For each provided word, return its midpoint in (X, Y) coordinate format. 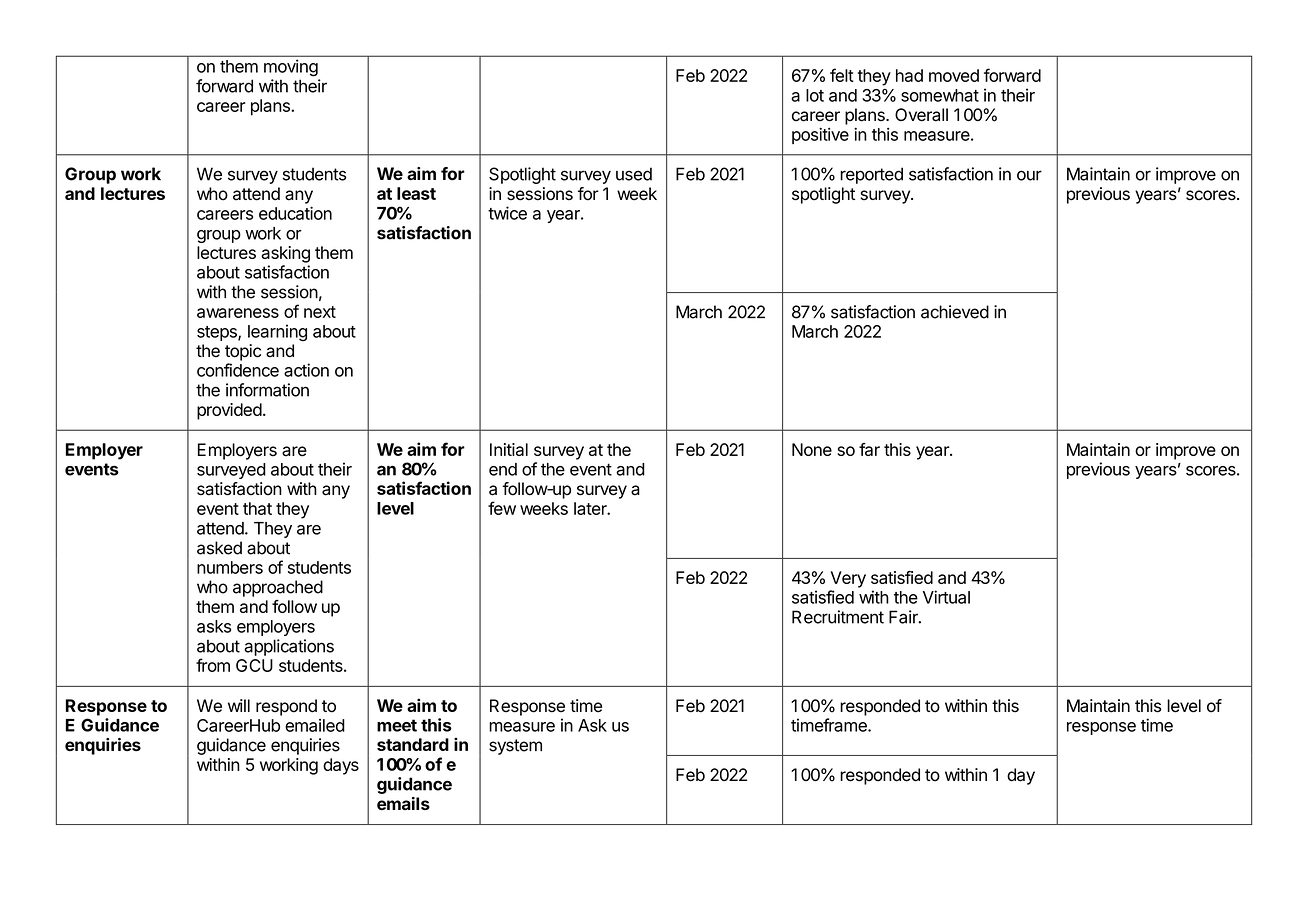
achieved (955, 312)
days (341, 766)
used (634, 174)
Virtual (946, 597)
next (320, 312)
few (502, 508)
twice (507, 213)
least (416, 193)
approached (278, 588)
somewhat (940, 95)
